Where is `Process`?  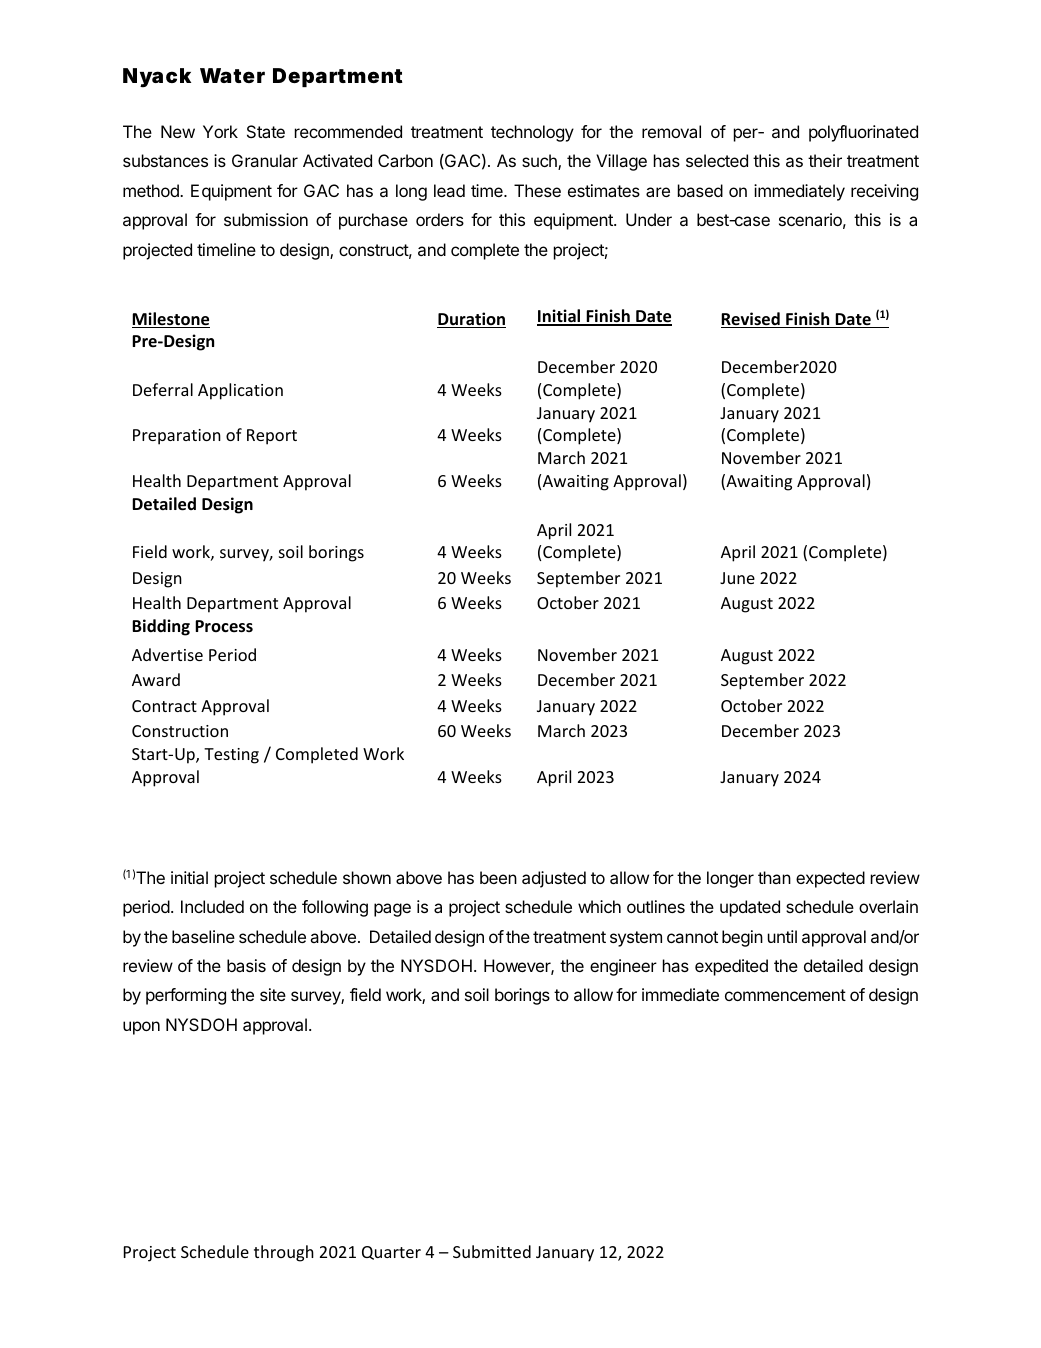
Process is located at coordinates (224, 626).
